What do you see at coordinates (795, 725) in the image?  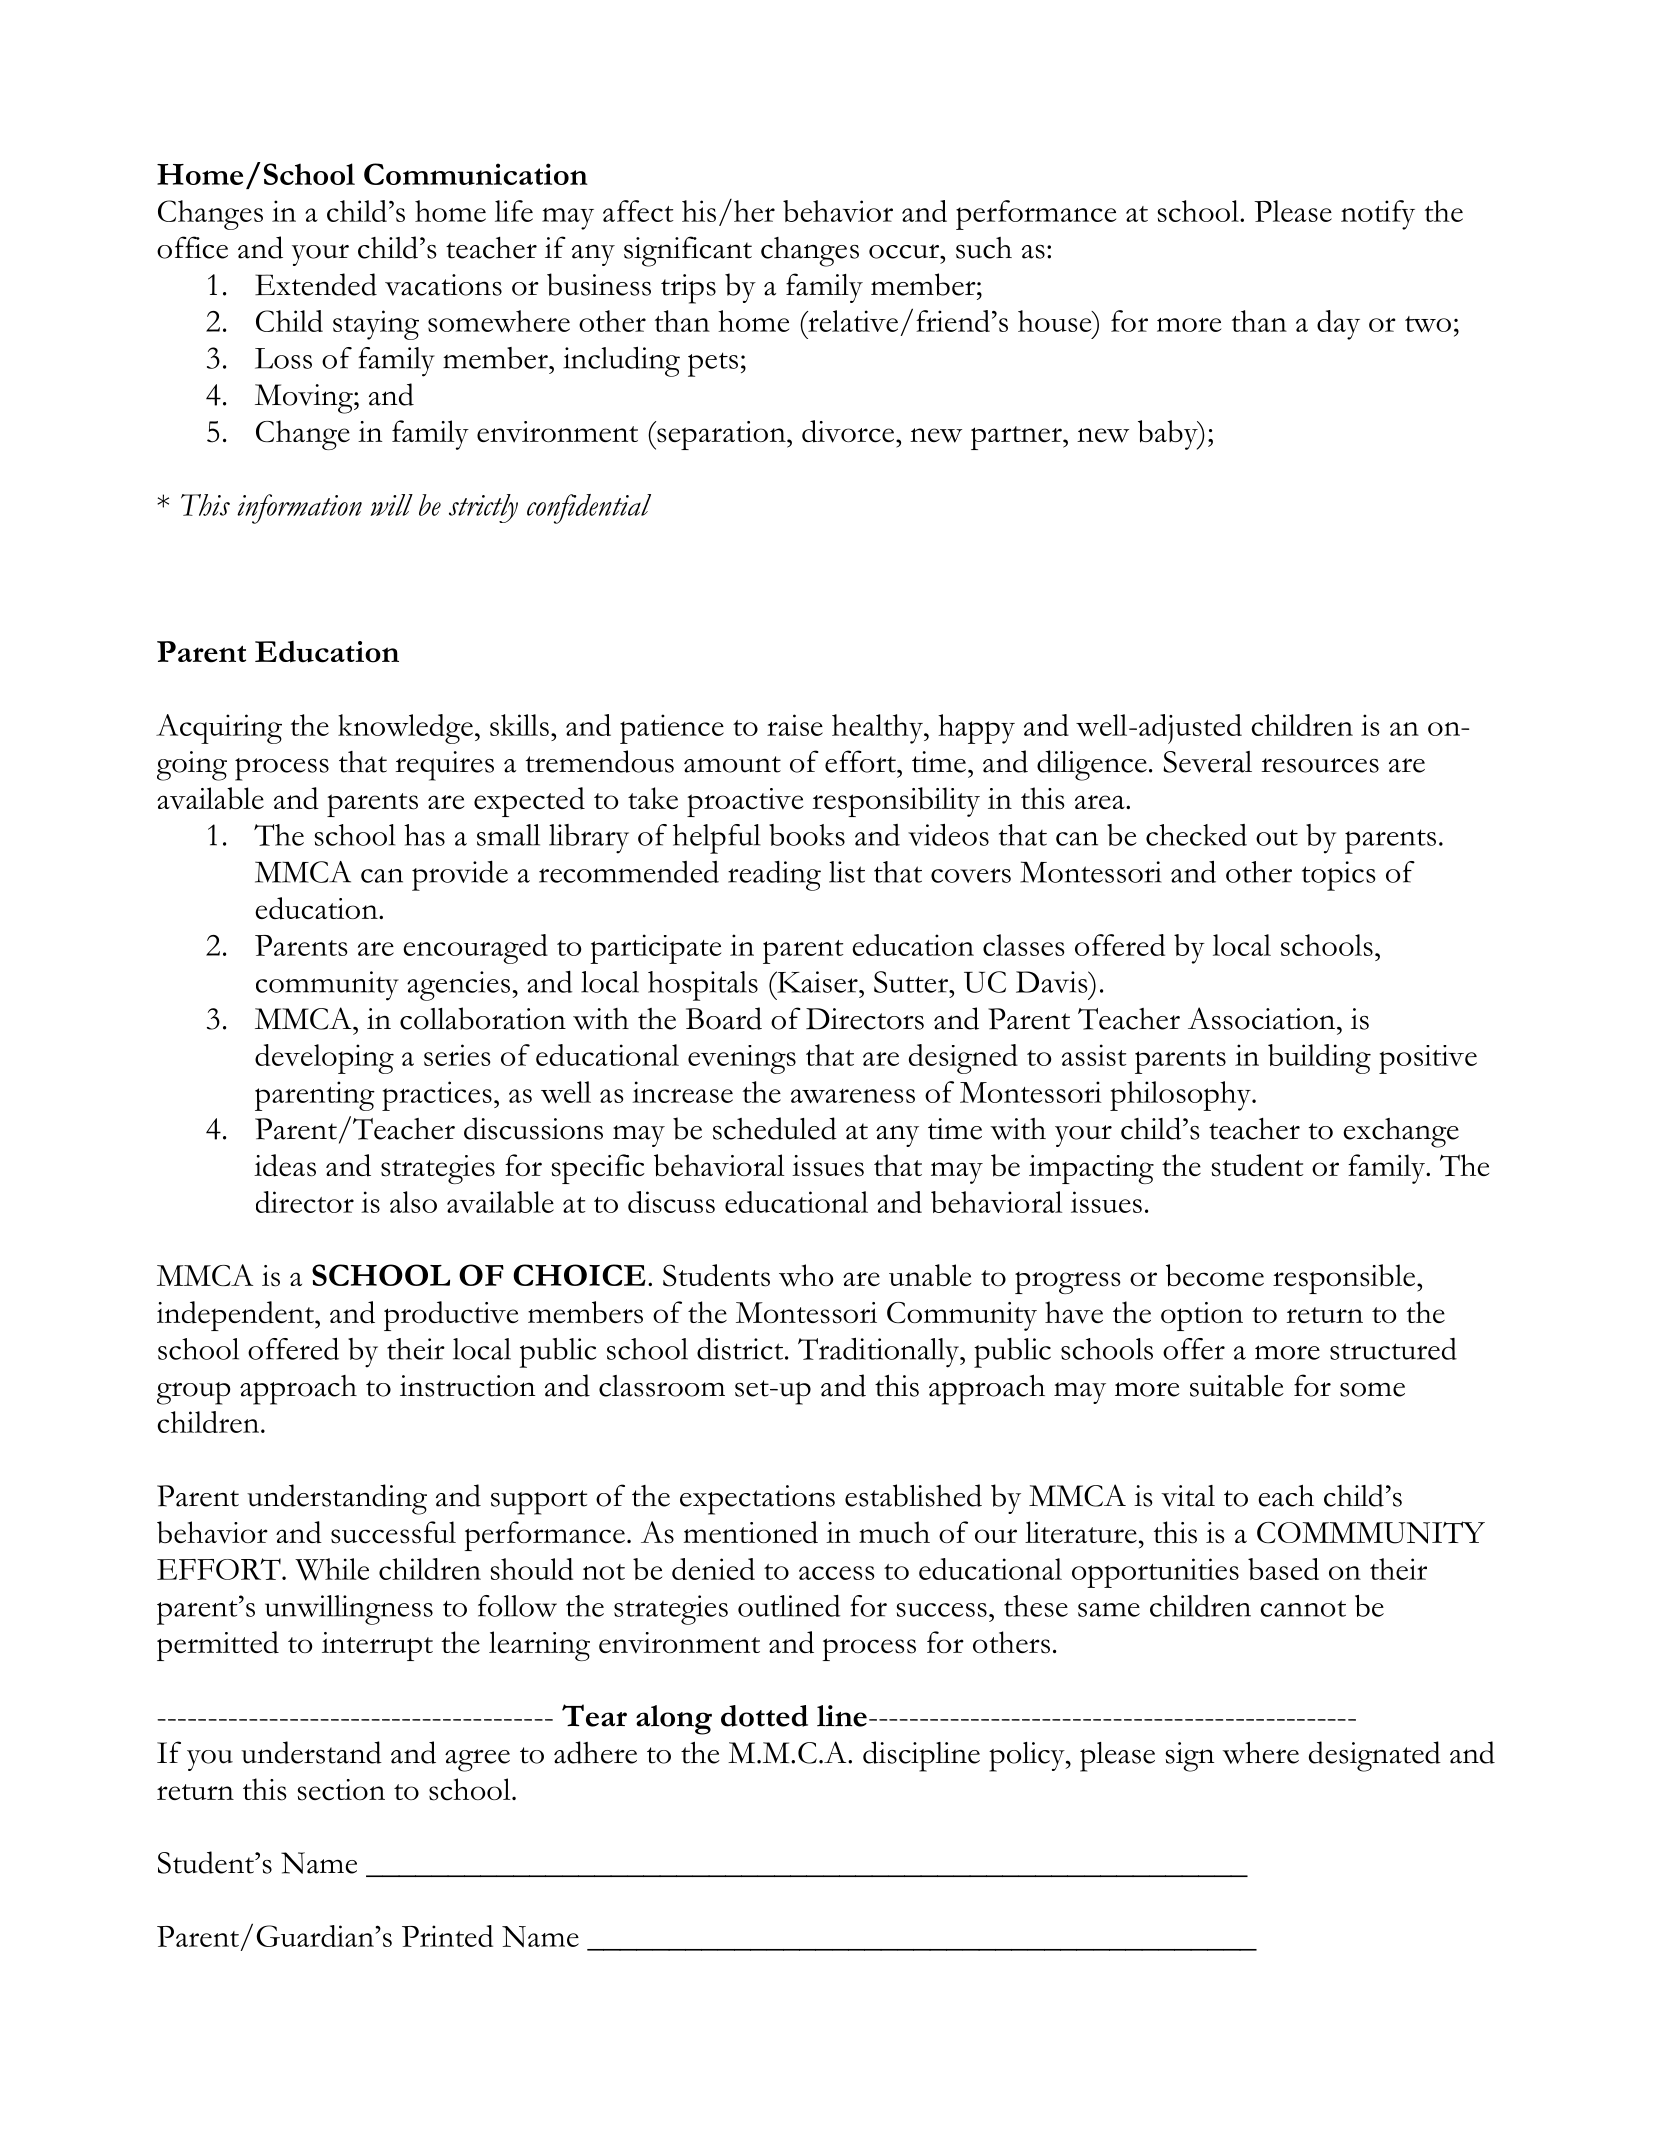 I see `raise` at bounding box center [795, 725].
